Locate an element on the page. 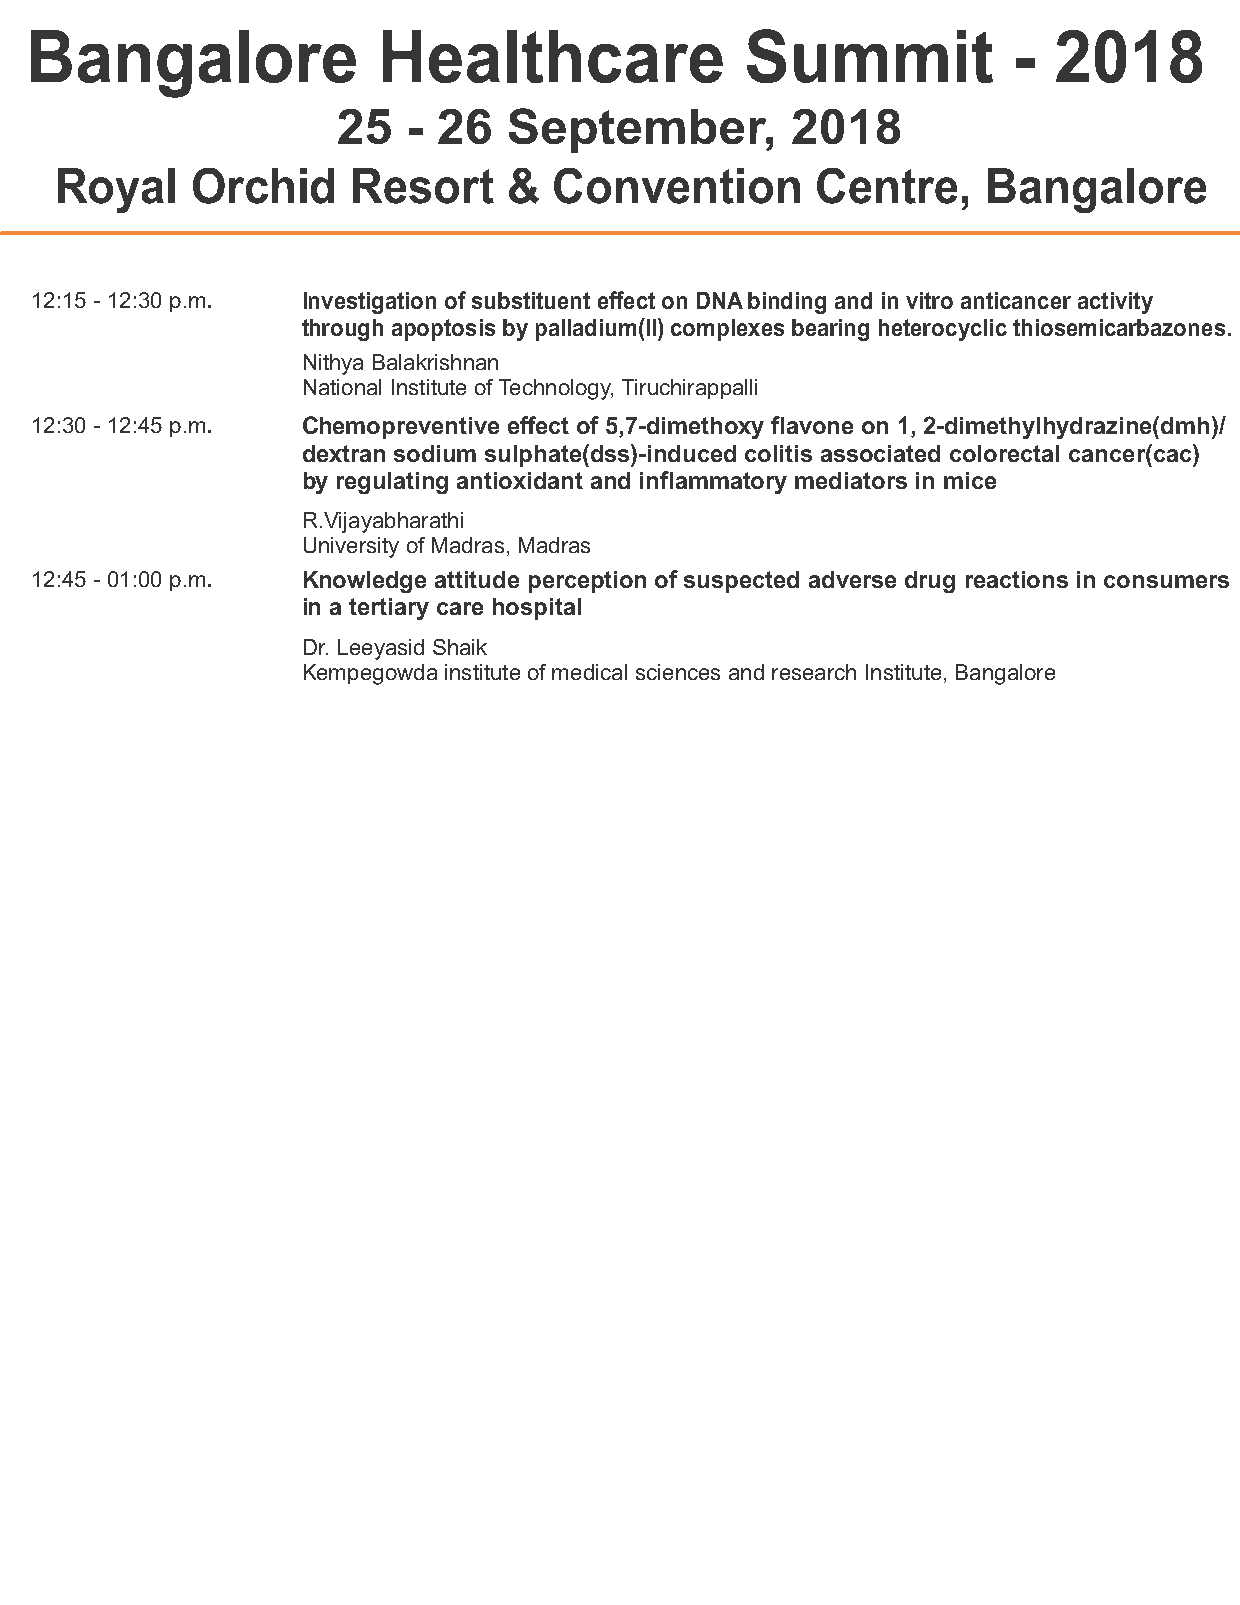 This image has width=1240, height=1605. Investigation is located at coordinates (370, 303).
